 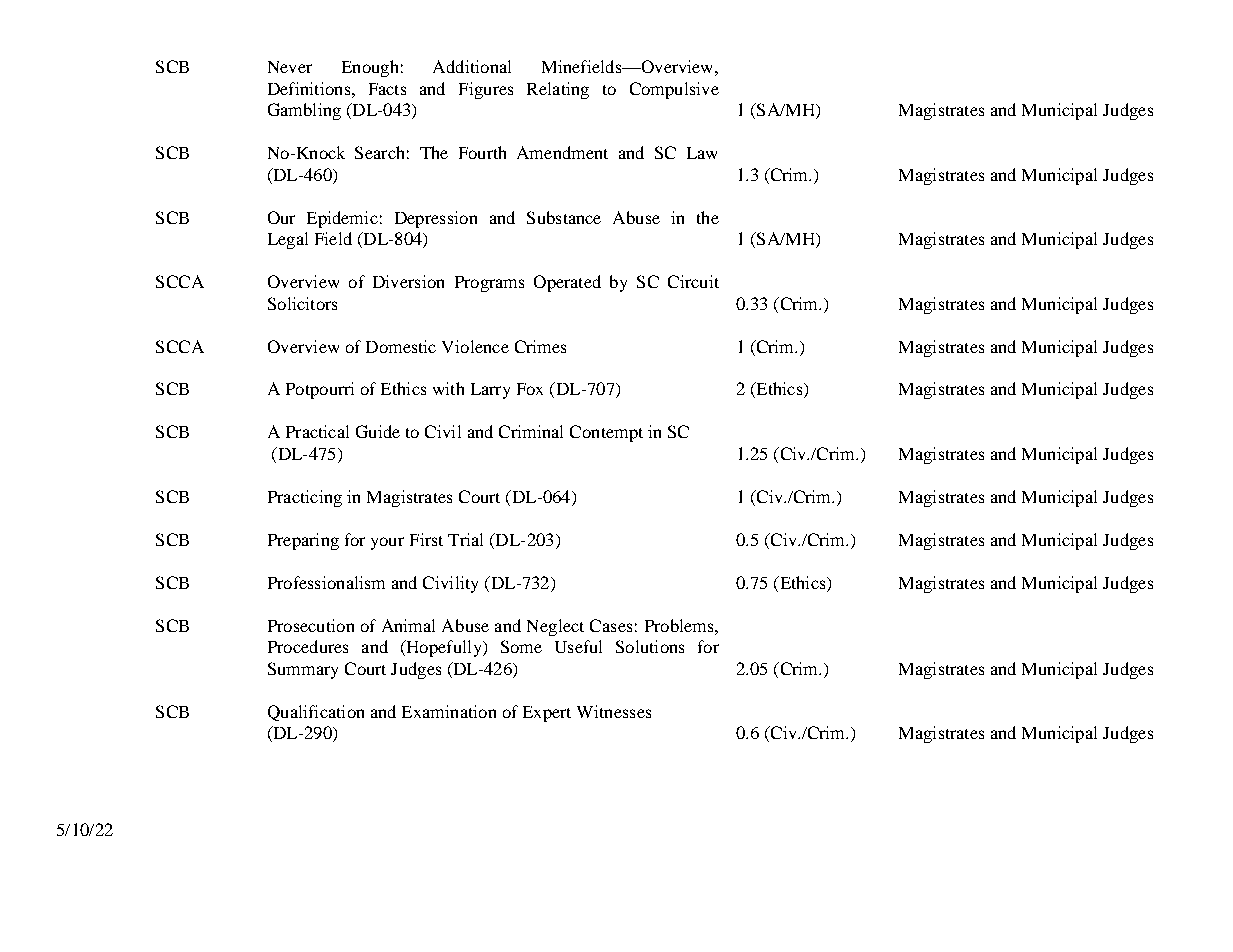 I want to click on Potpourri, so click(x=320, y=390).
